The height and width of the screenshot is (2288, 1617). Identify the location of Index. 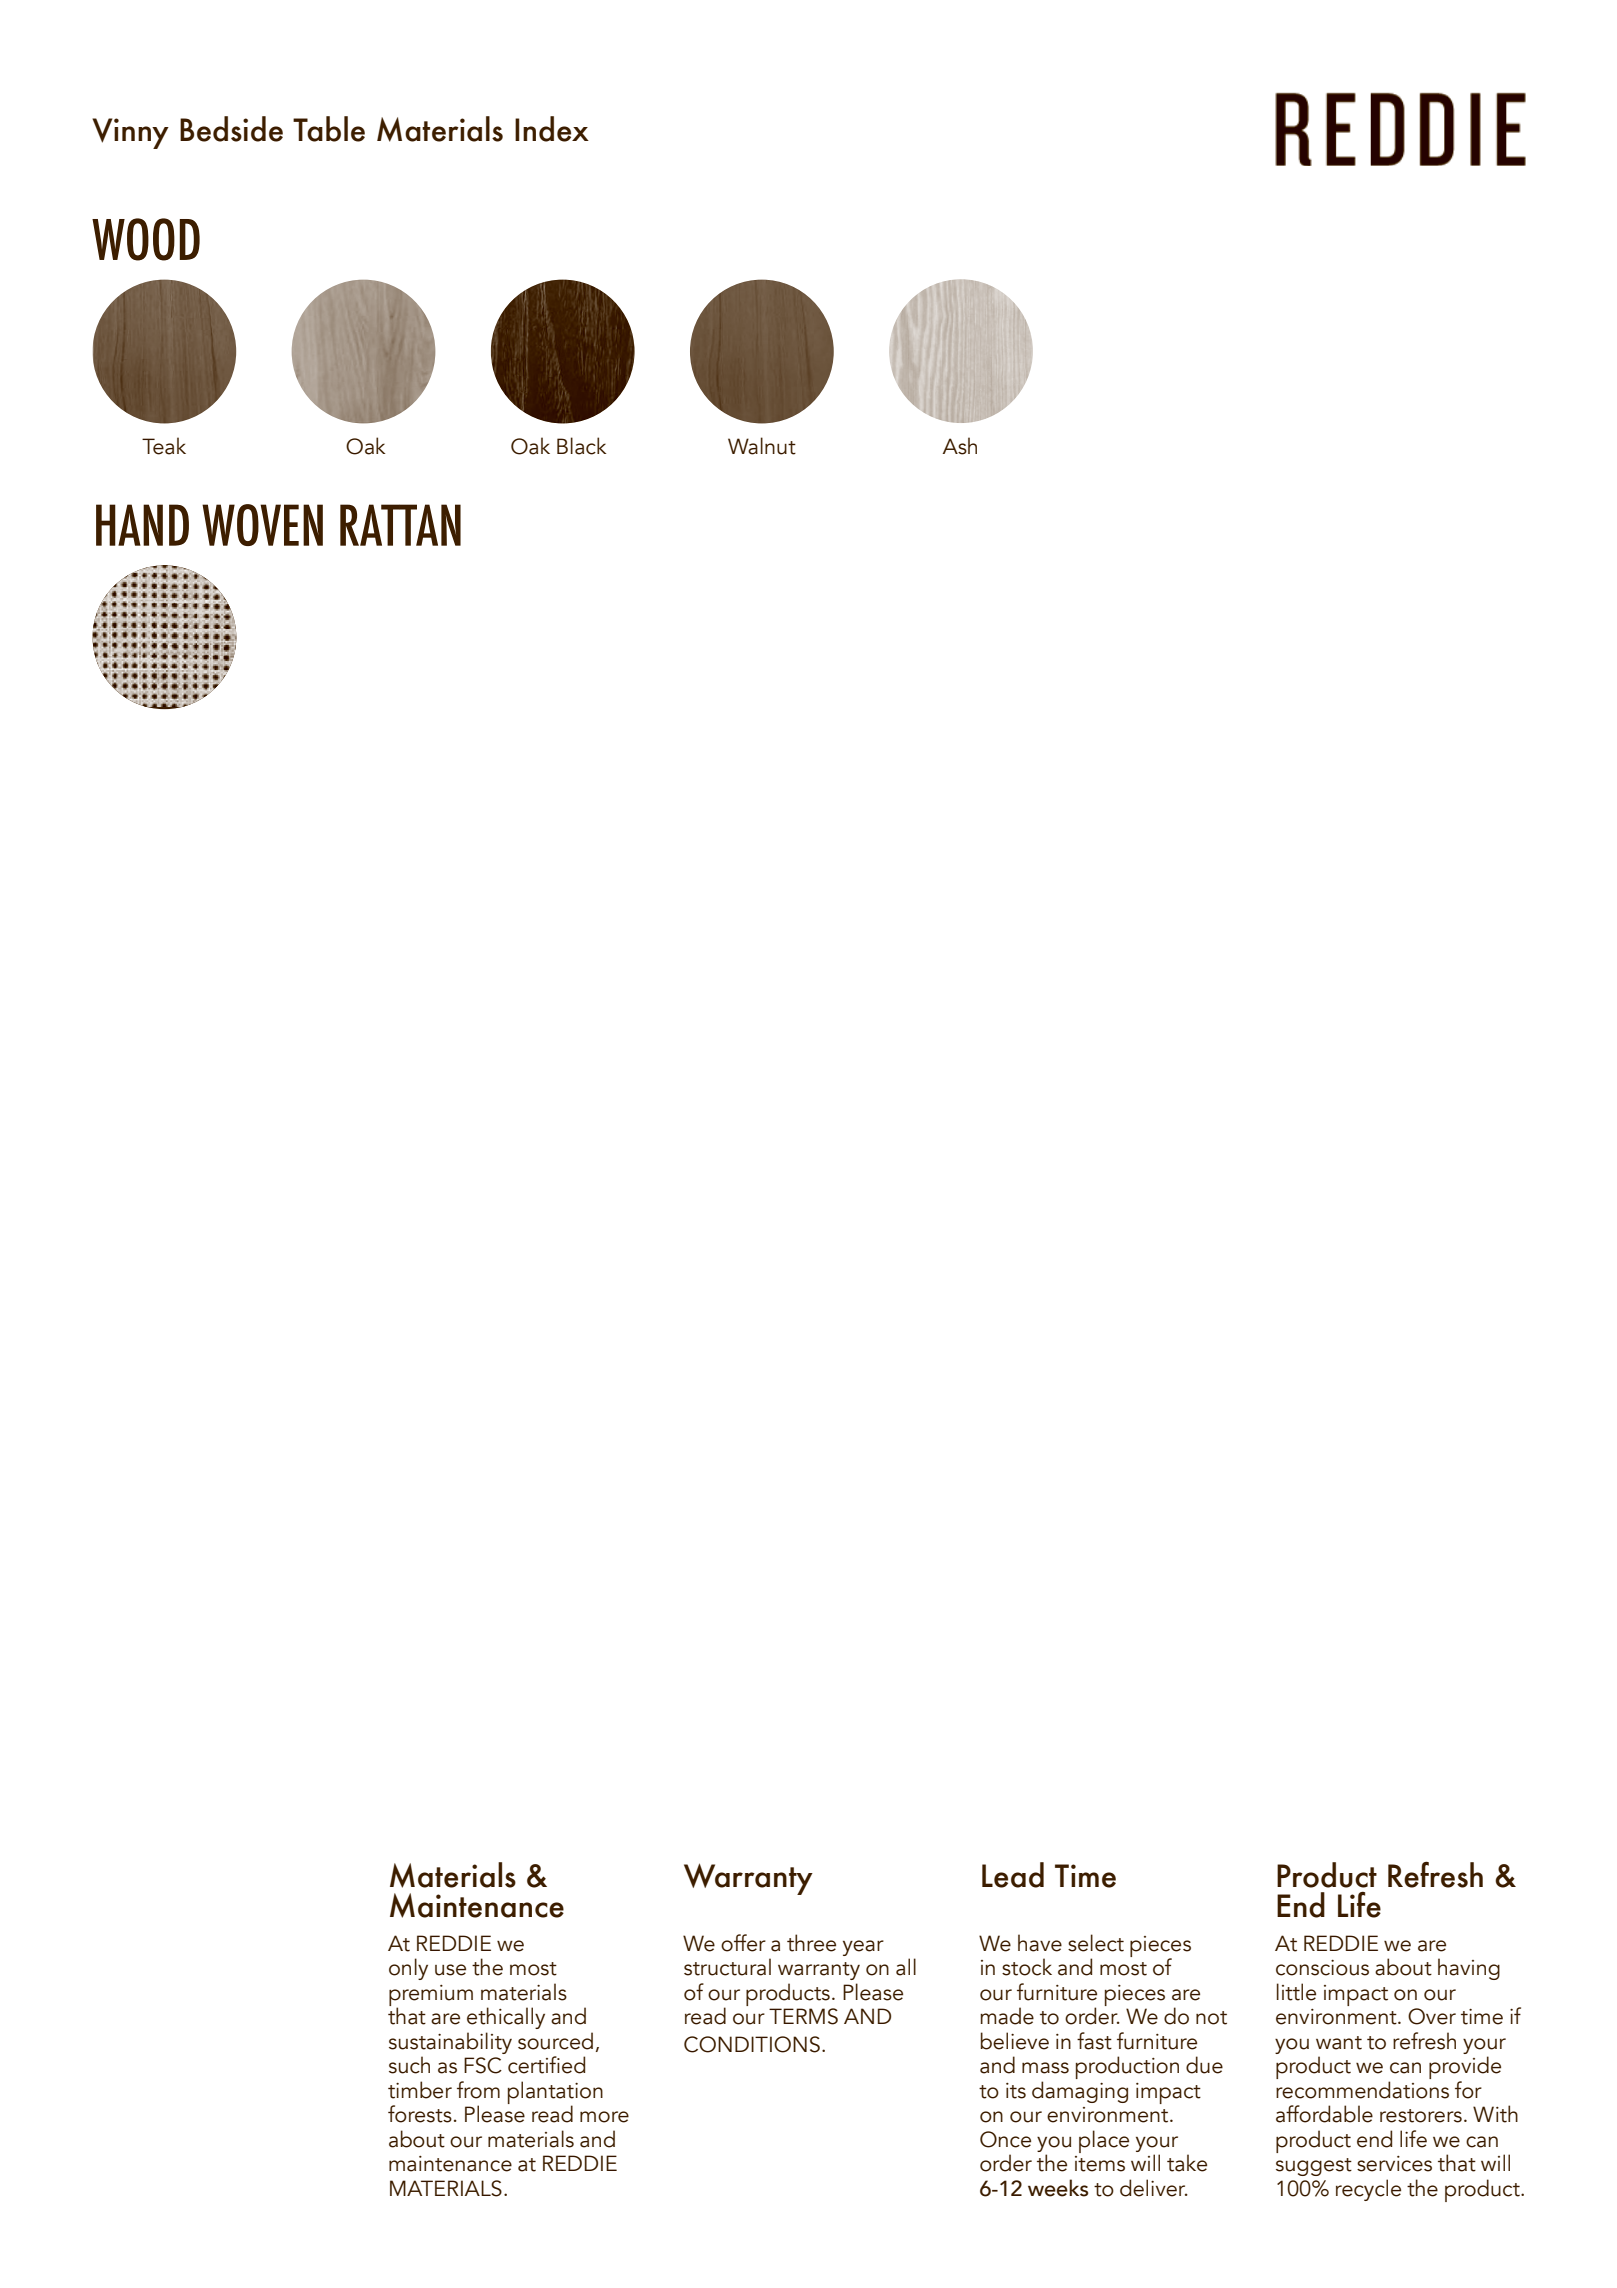
(552, 129).
